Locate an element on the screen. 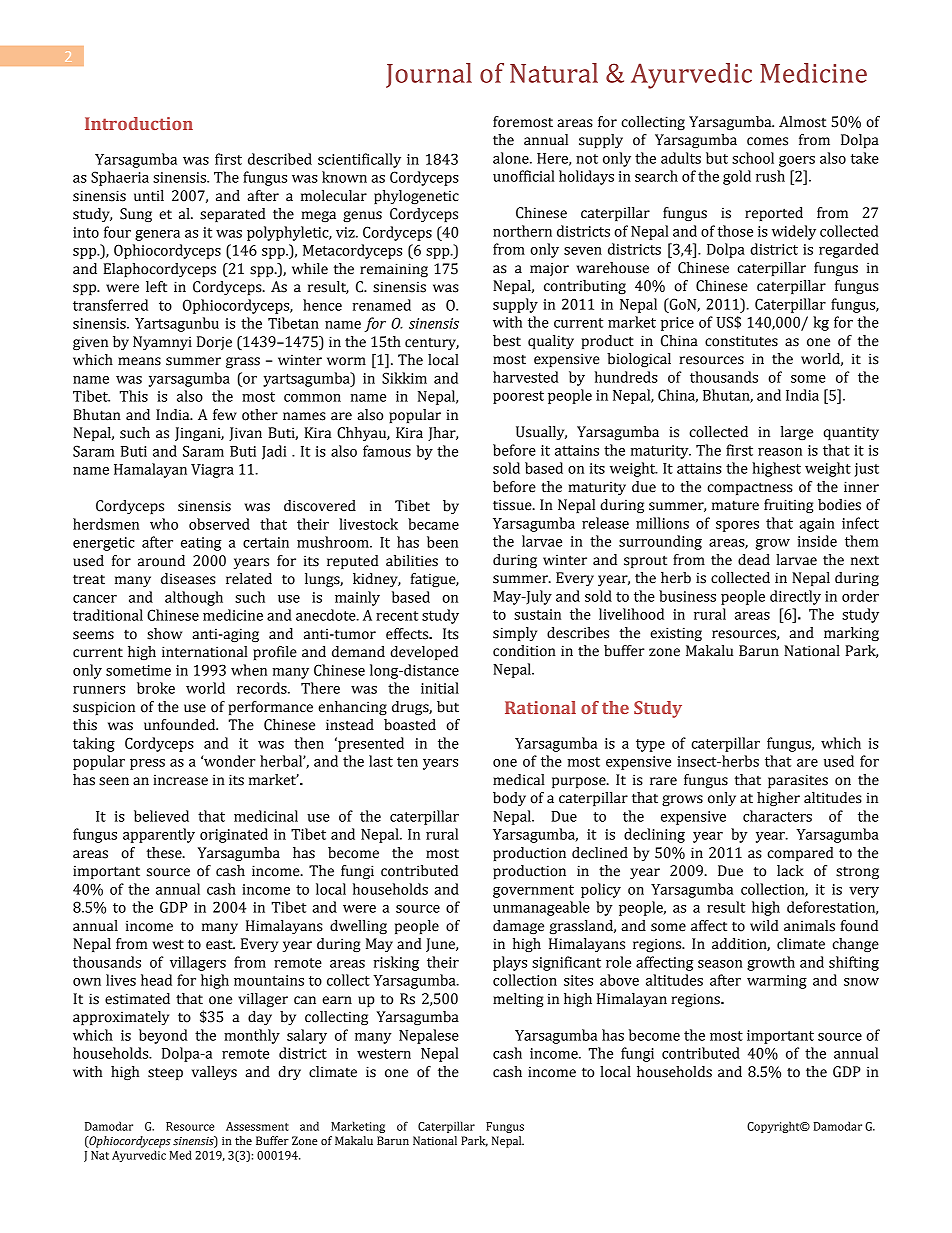 The image size is (952, 1233). comes is located at coordinates (767, 141).
